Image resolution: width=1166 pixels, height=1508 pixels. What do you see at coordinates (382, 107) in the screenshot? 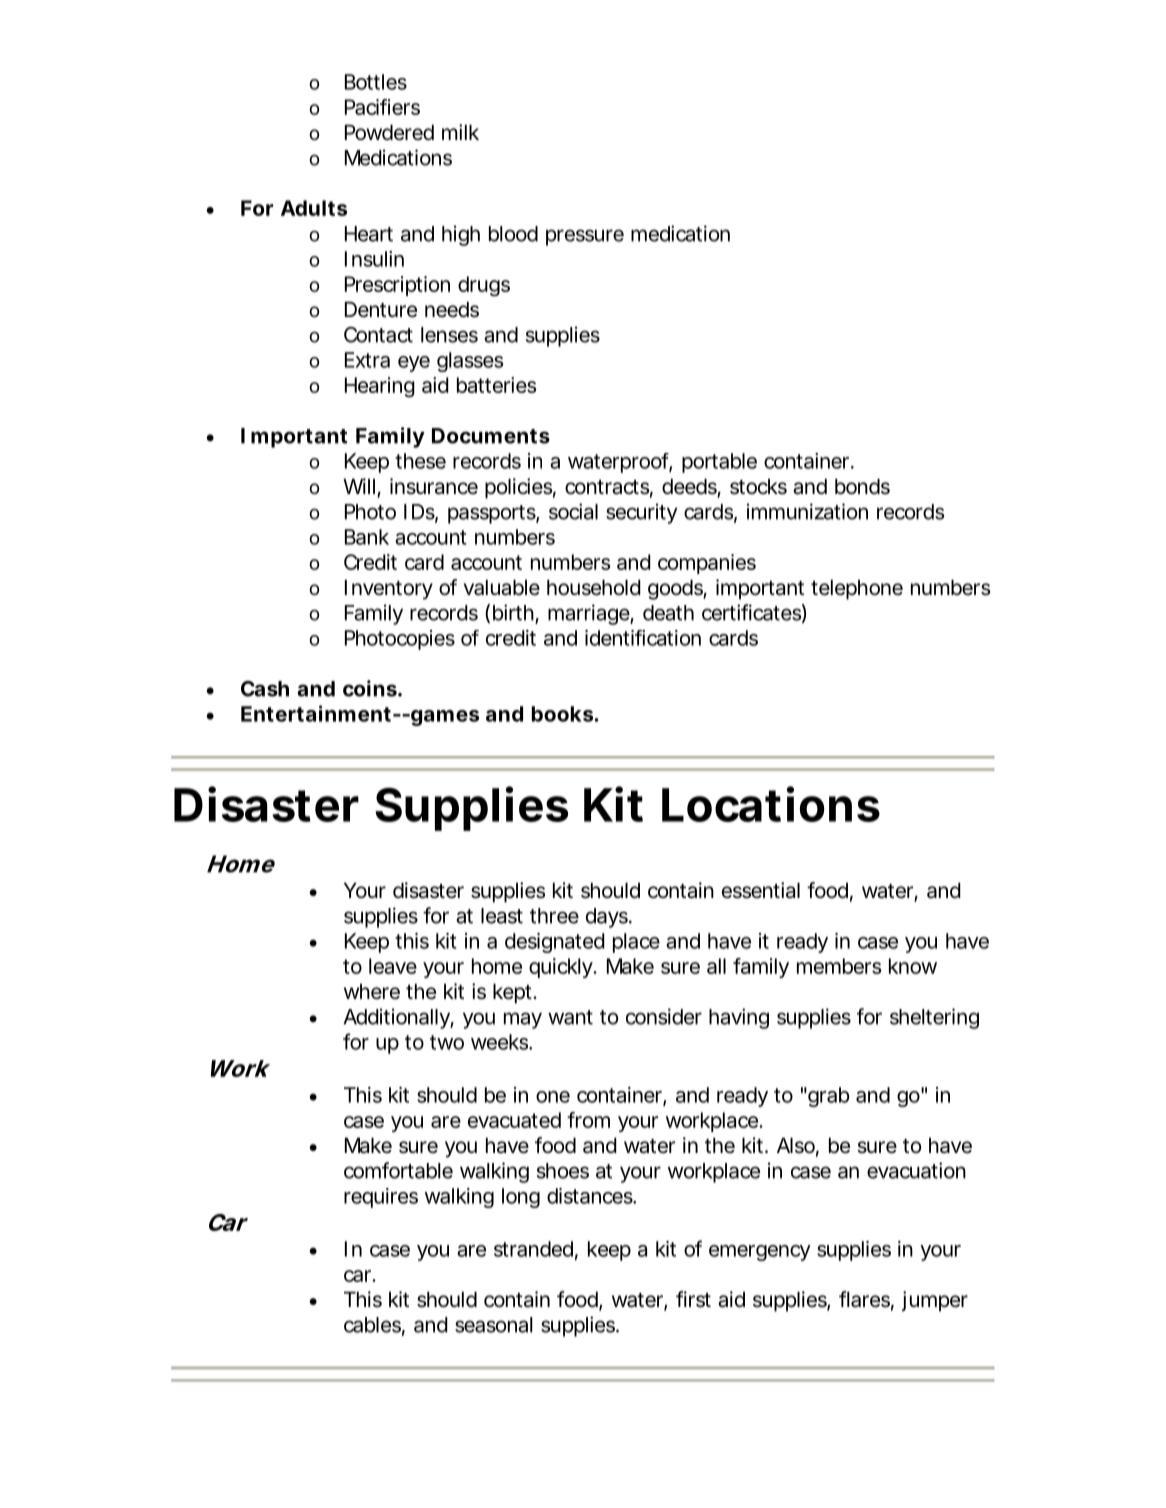
I see `Pacifiers` at bounding box center [382, 107].
